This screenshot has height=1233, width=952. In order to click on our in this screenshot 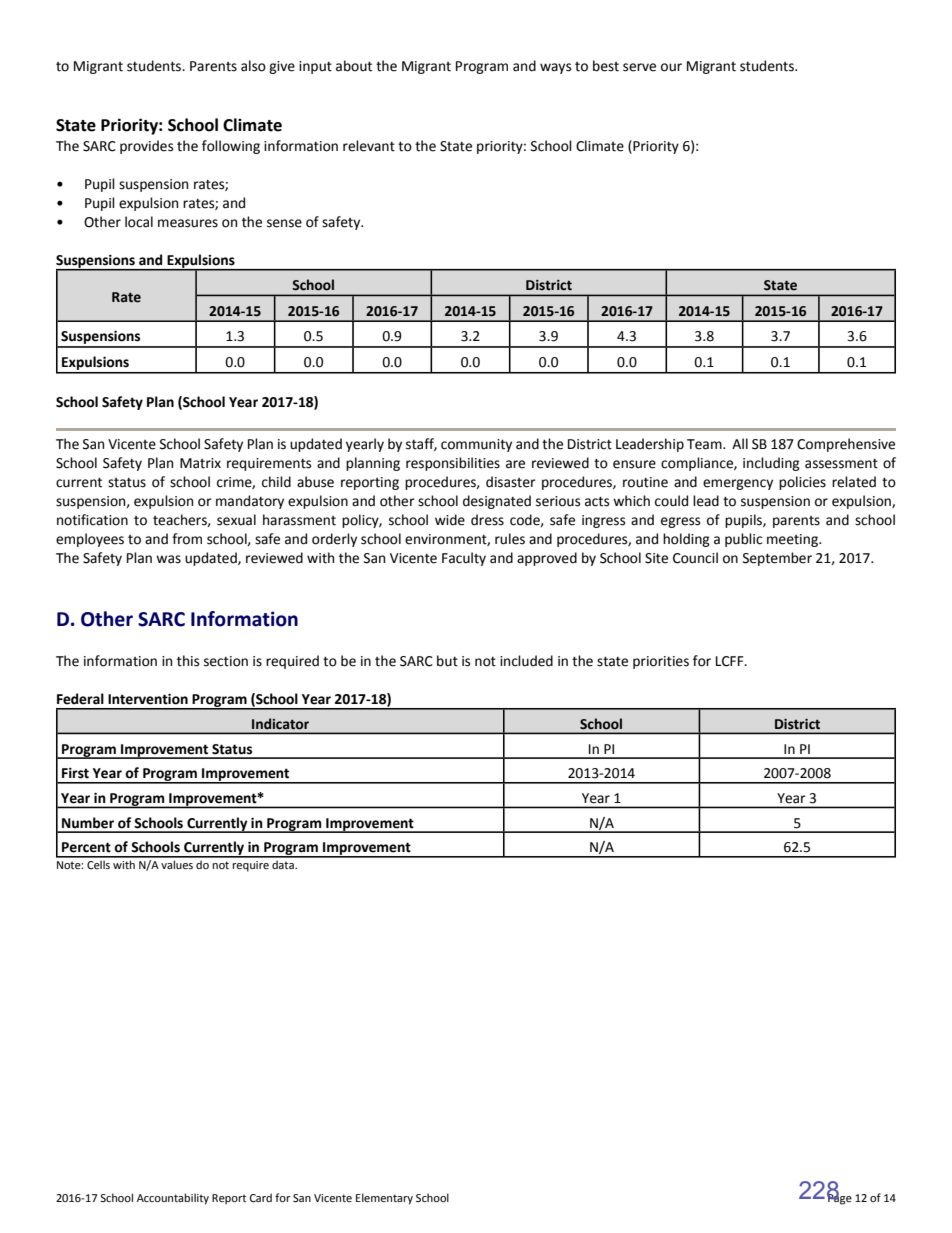, I will do `click(671, 67)`.
